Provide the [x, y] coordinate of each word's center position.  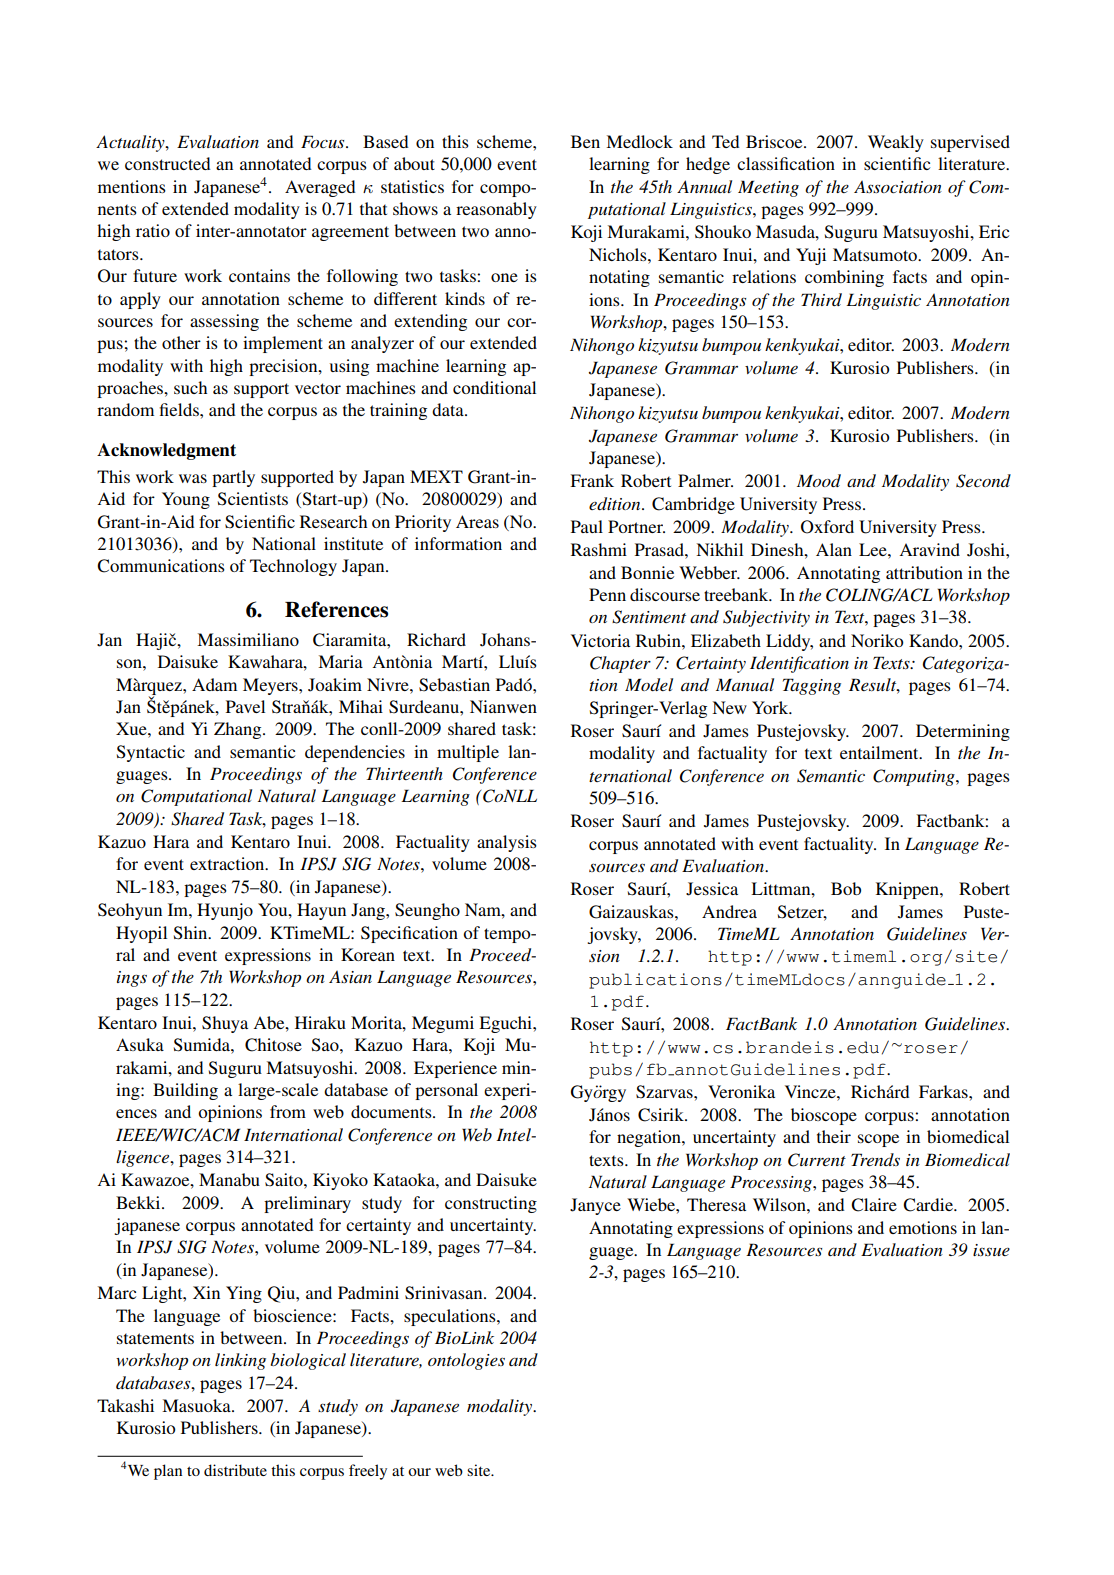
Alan [834, 549]
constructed [168, 163]
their [834, 1136]
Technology [293, 567]
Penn [607, 594]
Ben [585, 141]
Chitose [273, 1045]
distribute [235, 1470]
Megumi [443, 1024]
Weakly [896, 143]
